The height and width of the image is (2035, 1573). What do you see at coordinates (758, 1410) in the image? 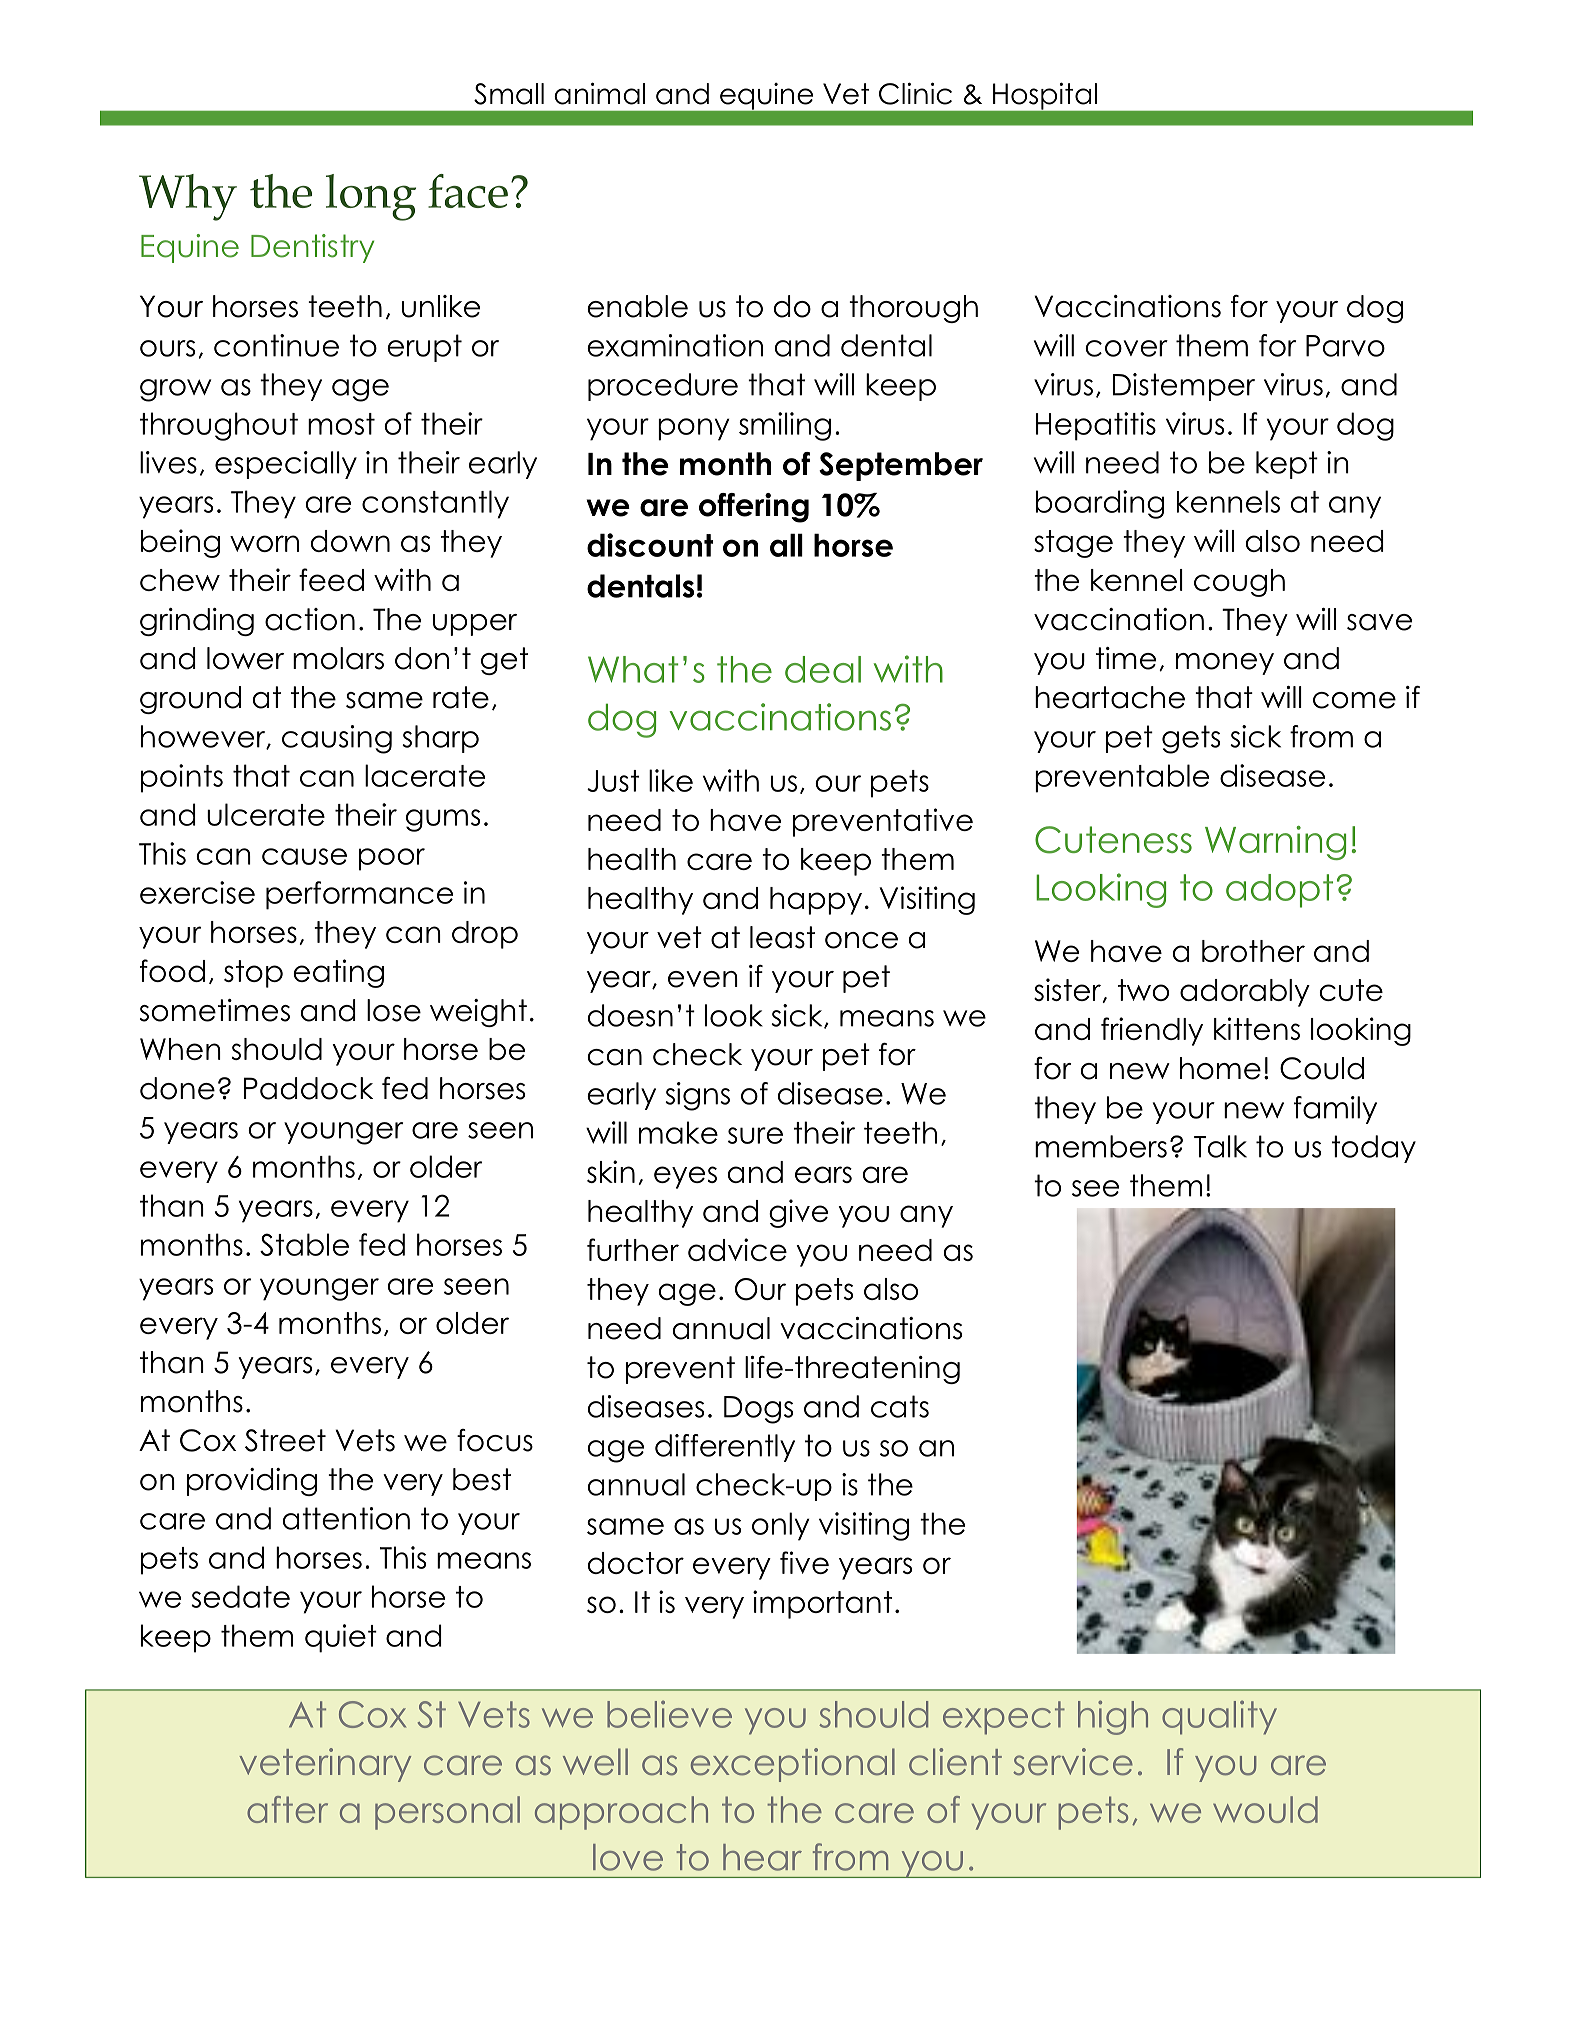
I see `Dogs` at bounding box center [758, 1410].
